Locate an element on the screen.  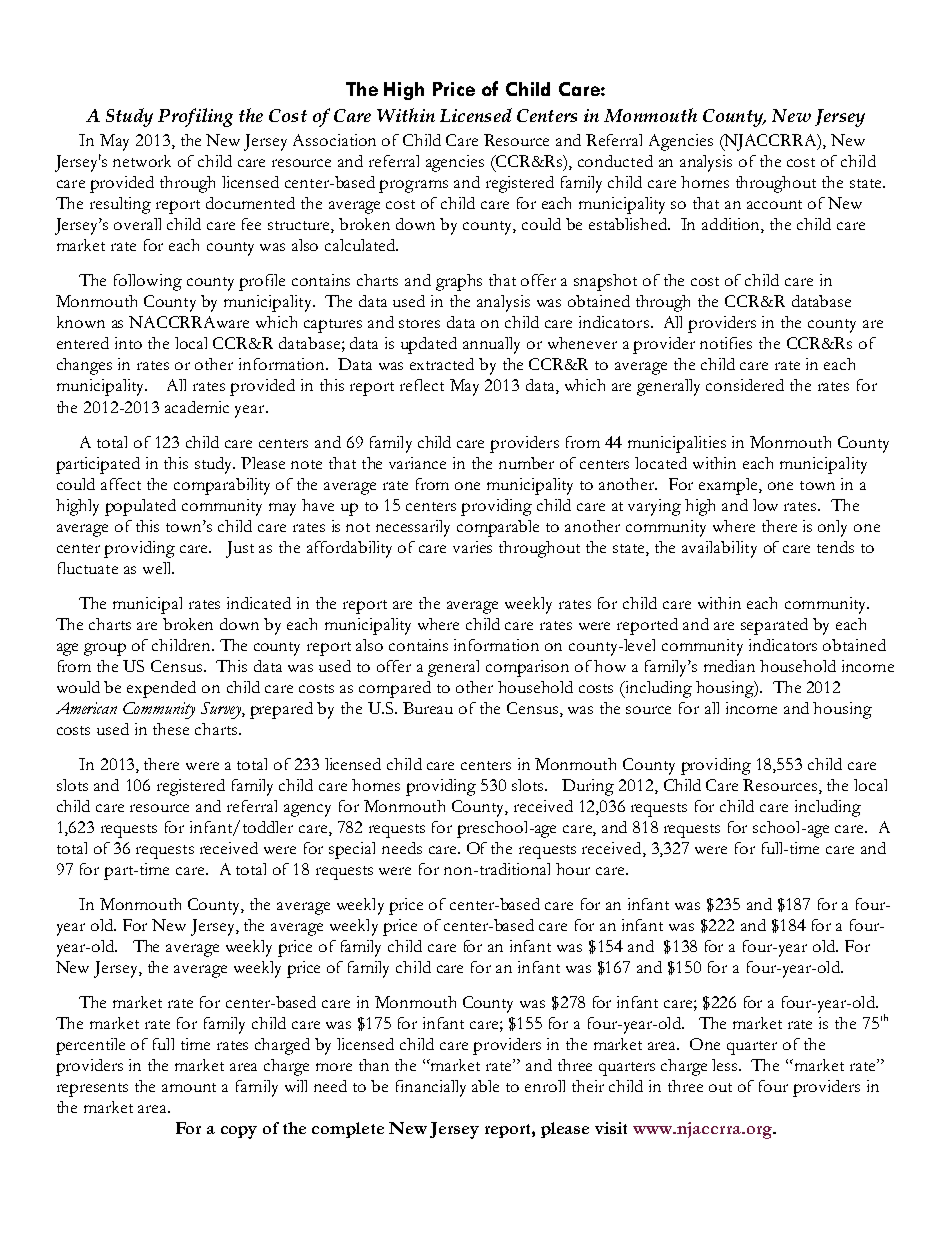
populated is located at coordinates (140, 507).
